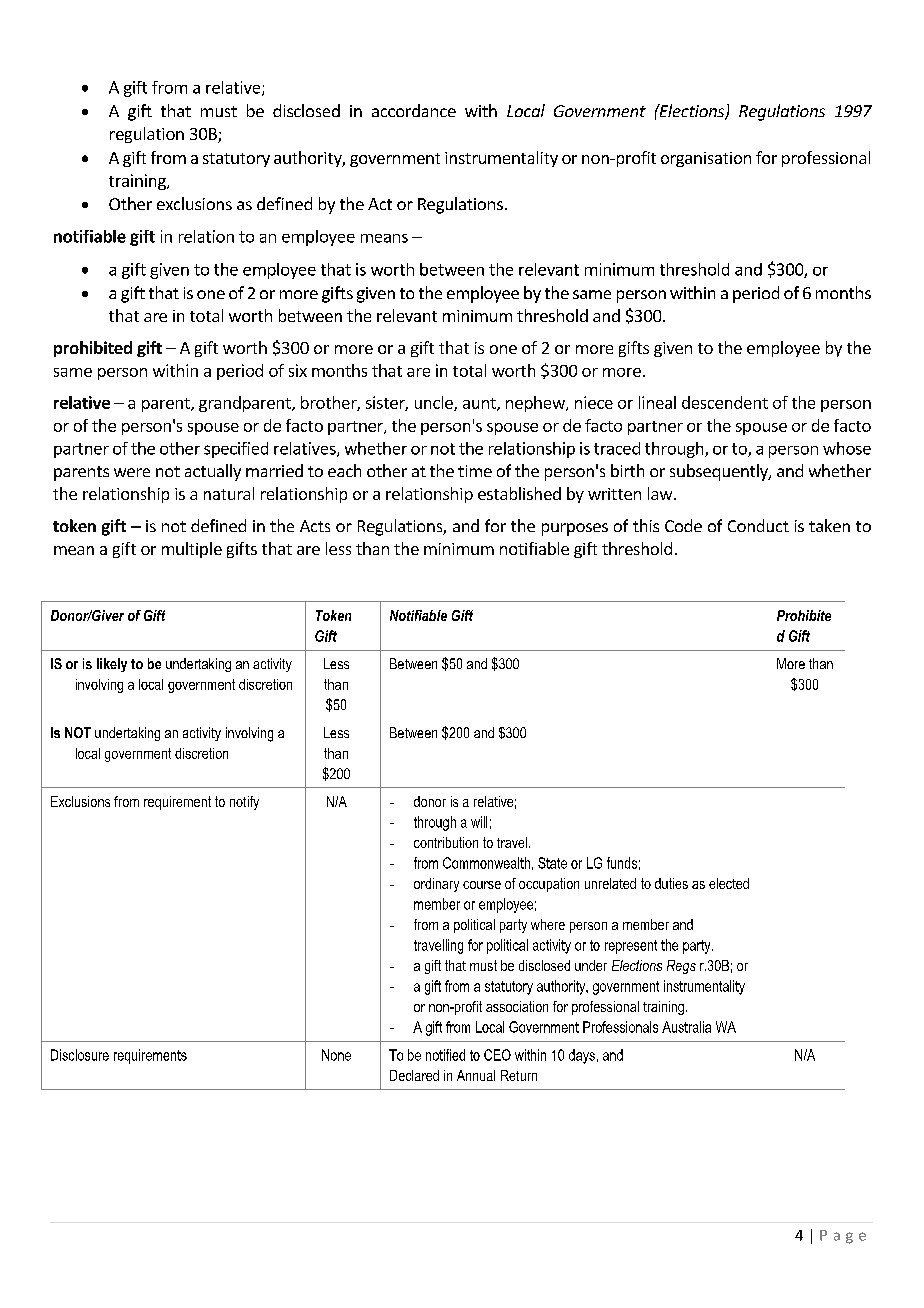 Image resolution: width=924 pixels, height=1308 pixels. What do you see at coordinates (298, 370) in the document?
I see `six` at bounding box center [298, 370].
